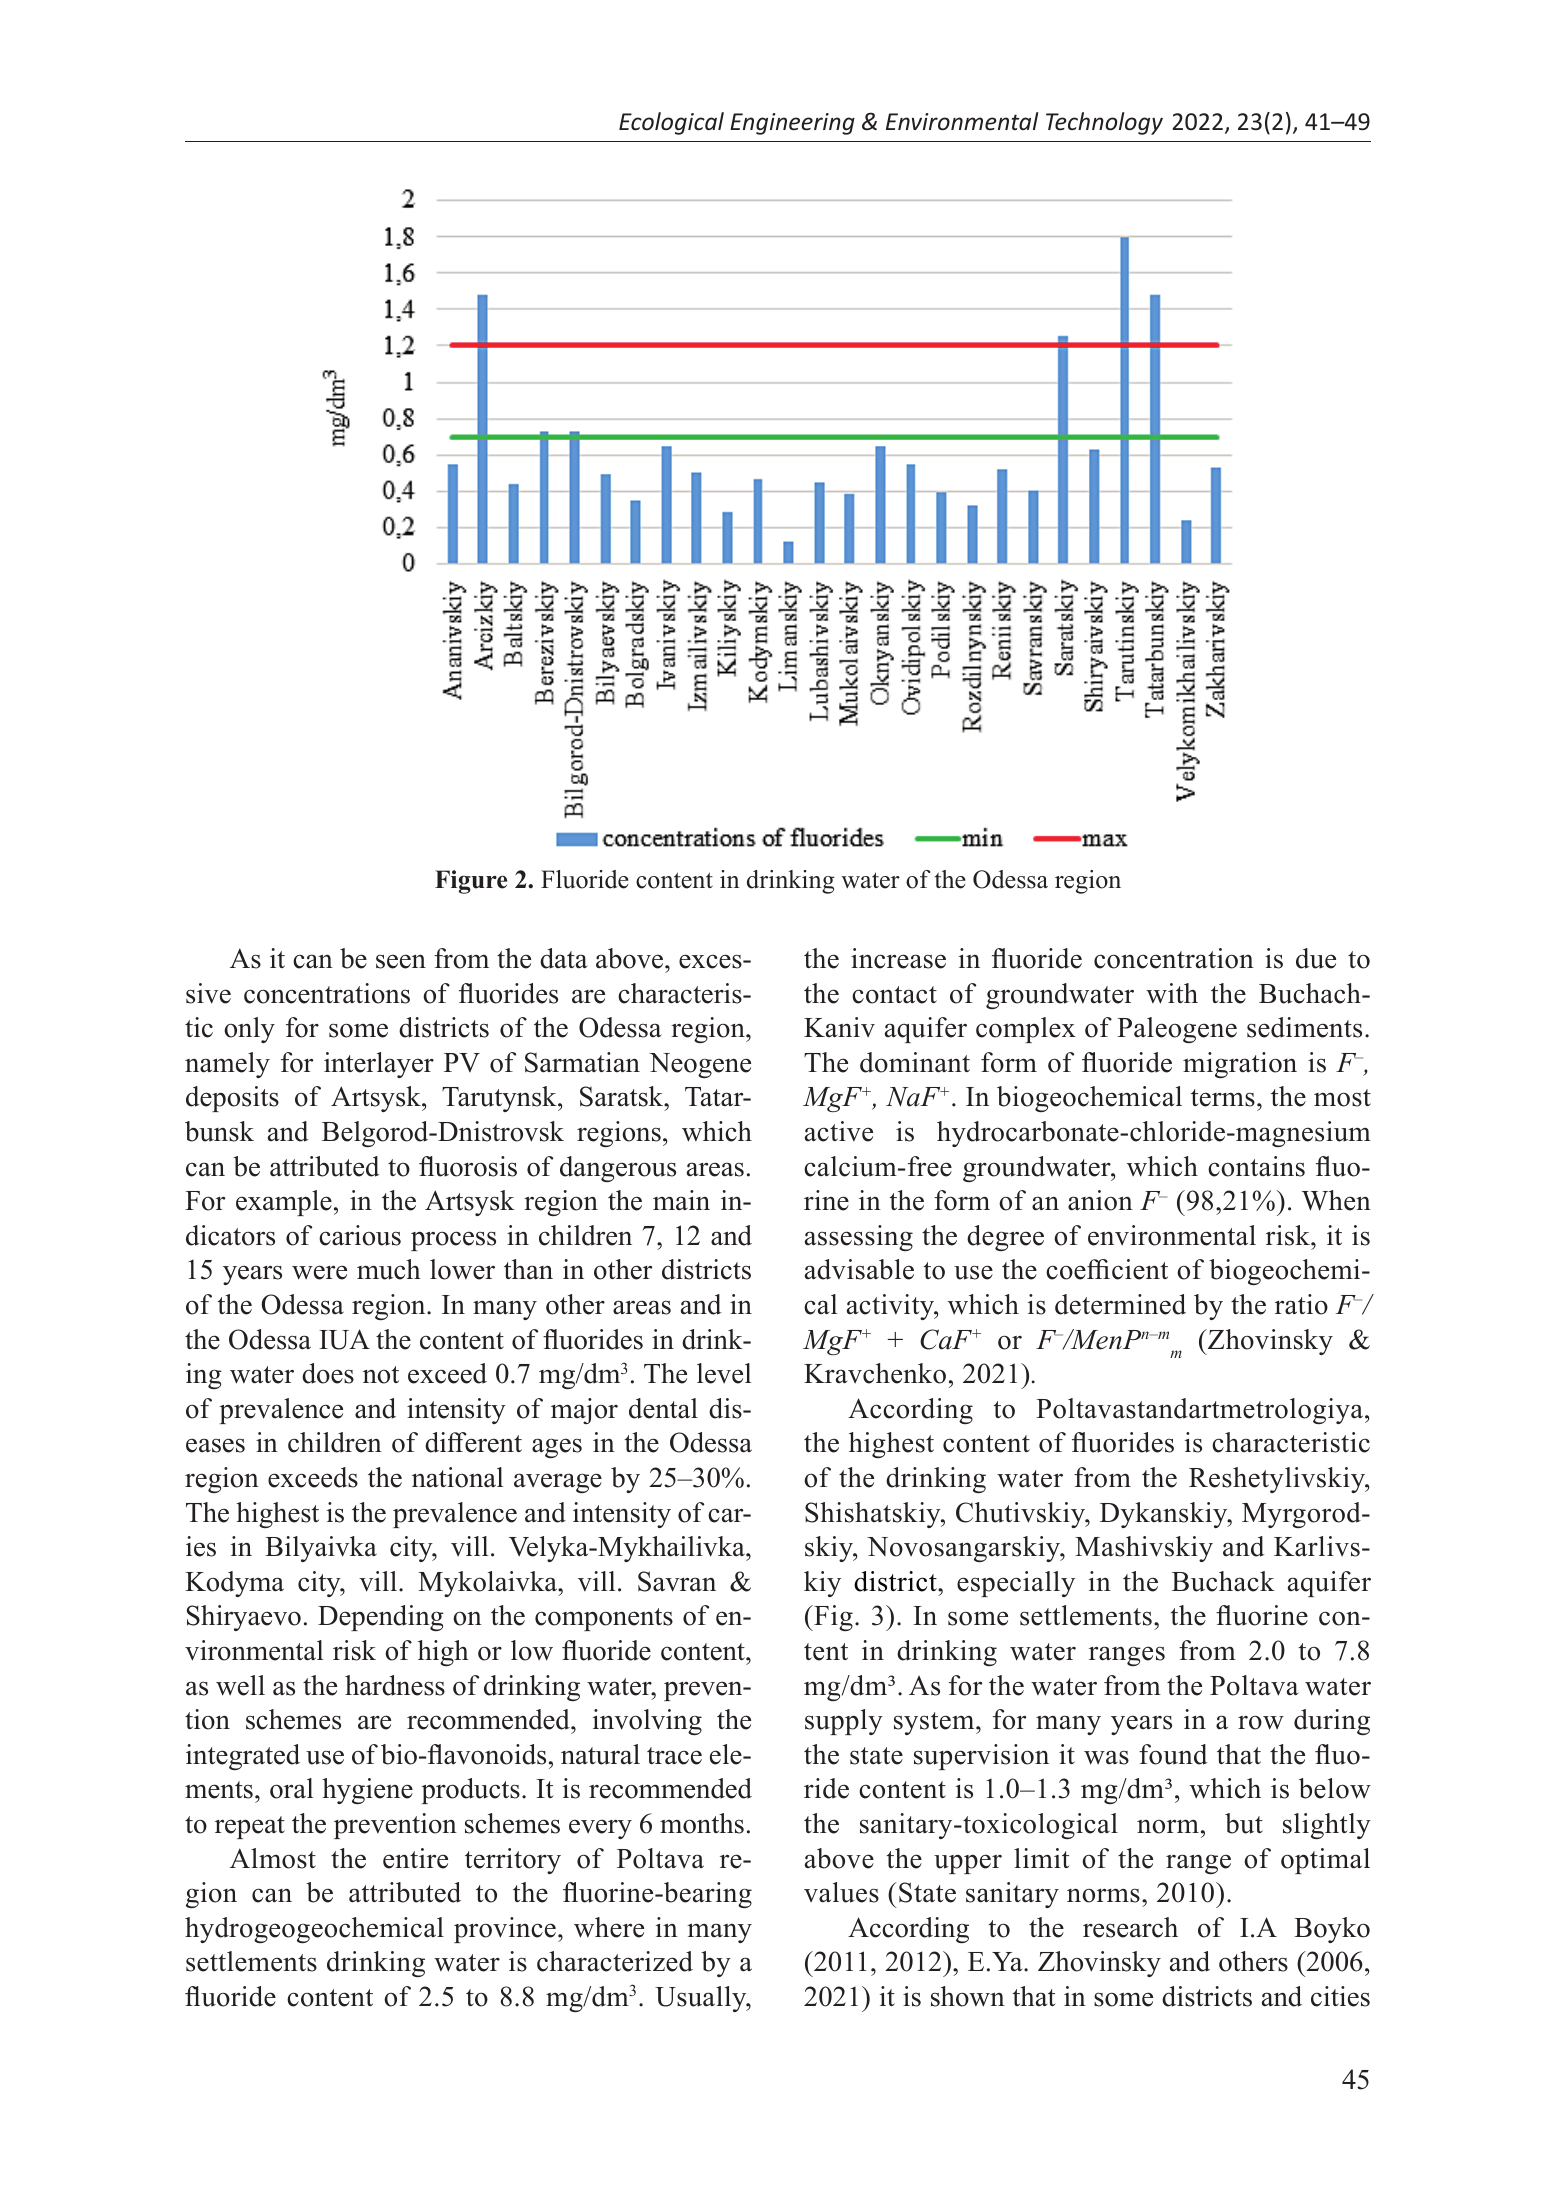  What do you see at coordinates (839, 1131) in the screenshot?
I see `active` at bounding box center [839, 1131].
